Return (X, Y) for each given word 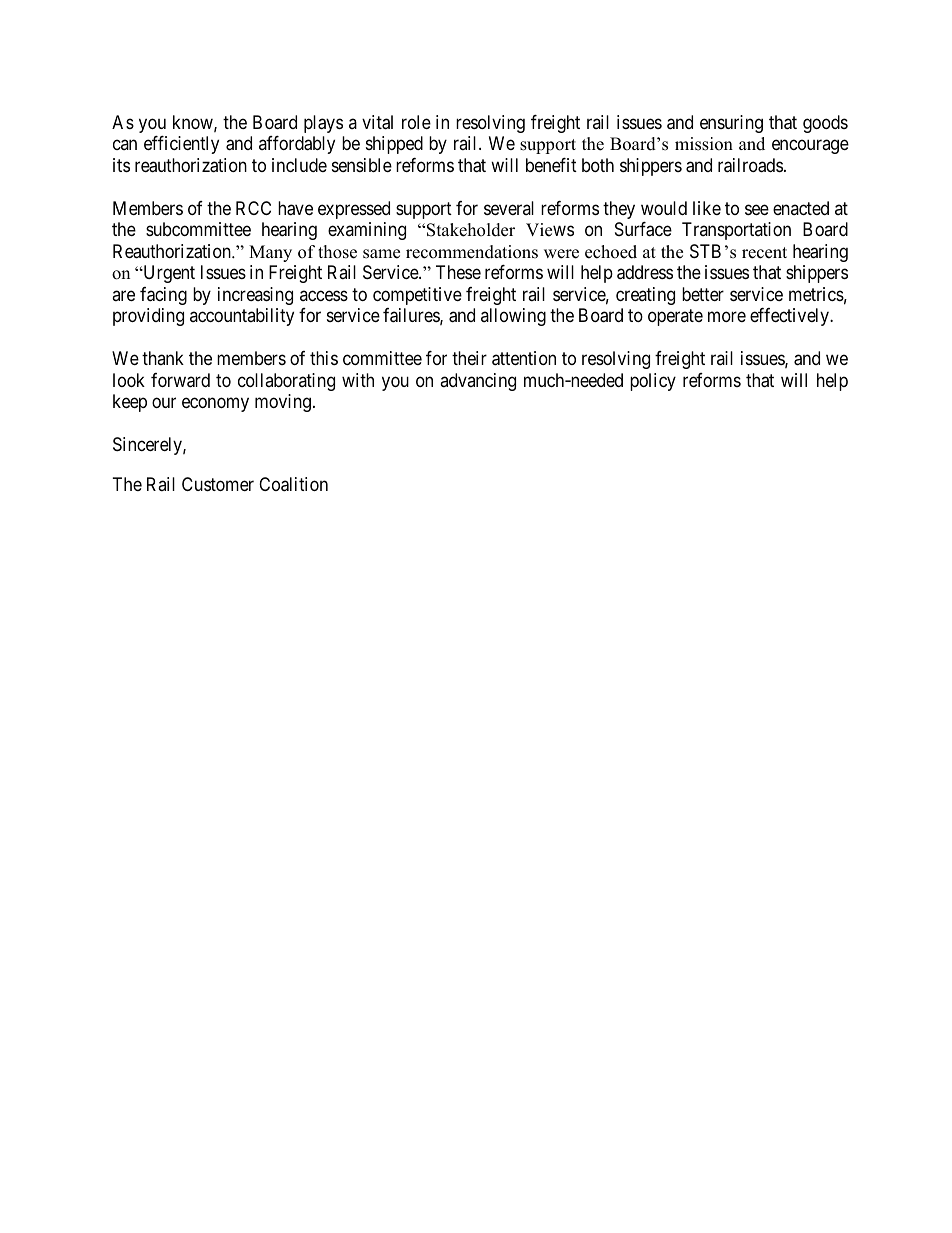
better (703, 294)
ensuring (731, 124)
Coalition (293, 484)
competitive (417, 296)
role (416, 122)
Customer (218, 484)
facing (163, 296)
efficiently (181, 145)
